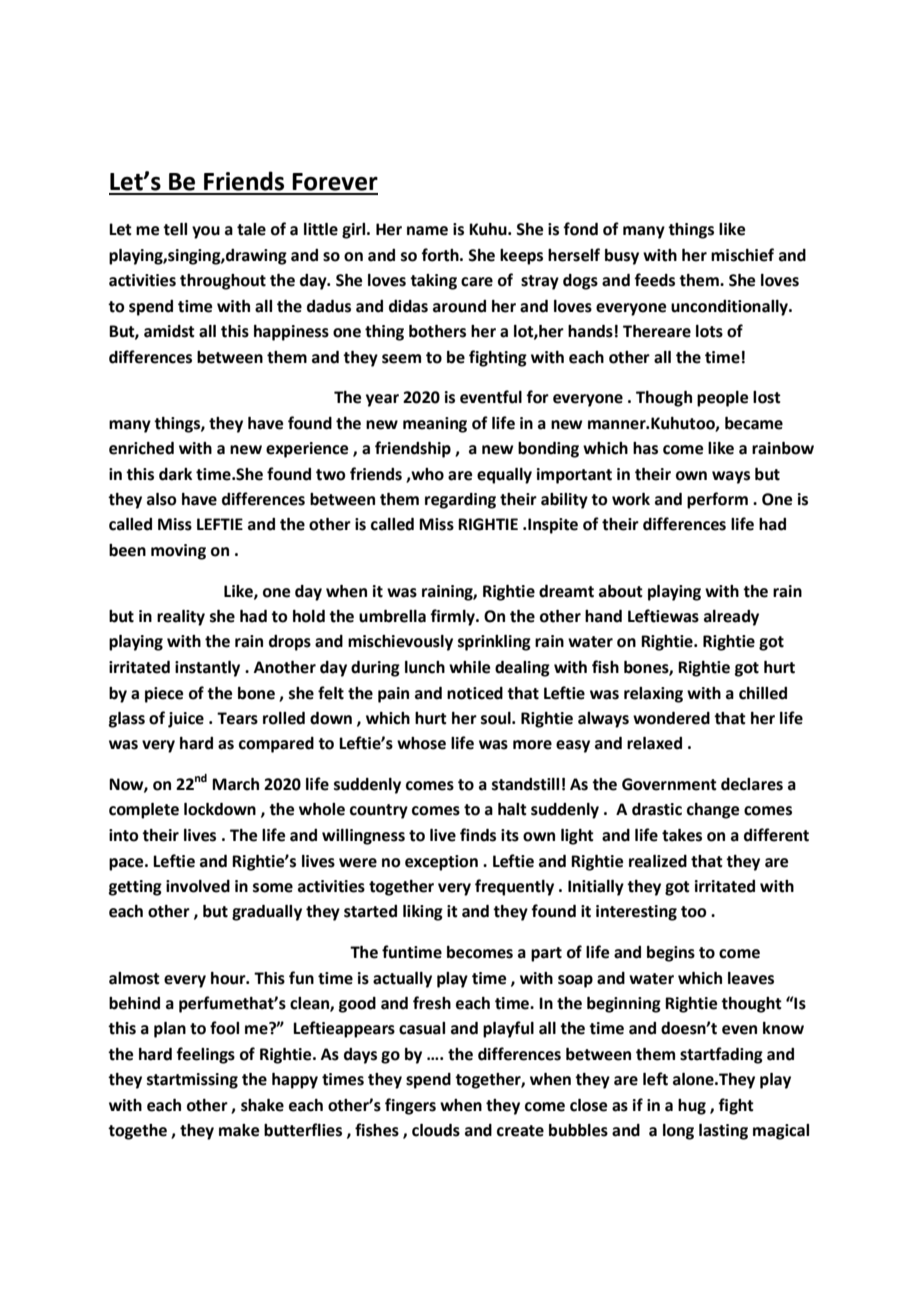  I want to click on you, so click(206, 232).
